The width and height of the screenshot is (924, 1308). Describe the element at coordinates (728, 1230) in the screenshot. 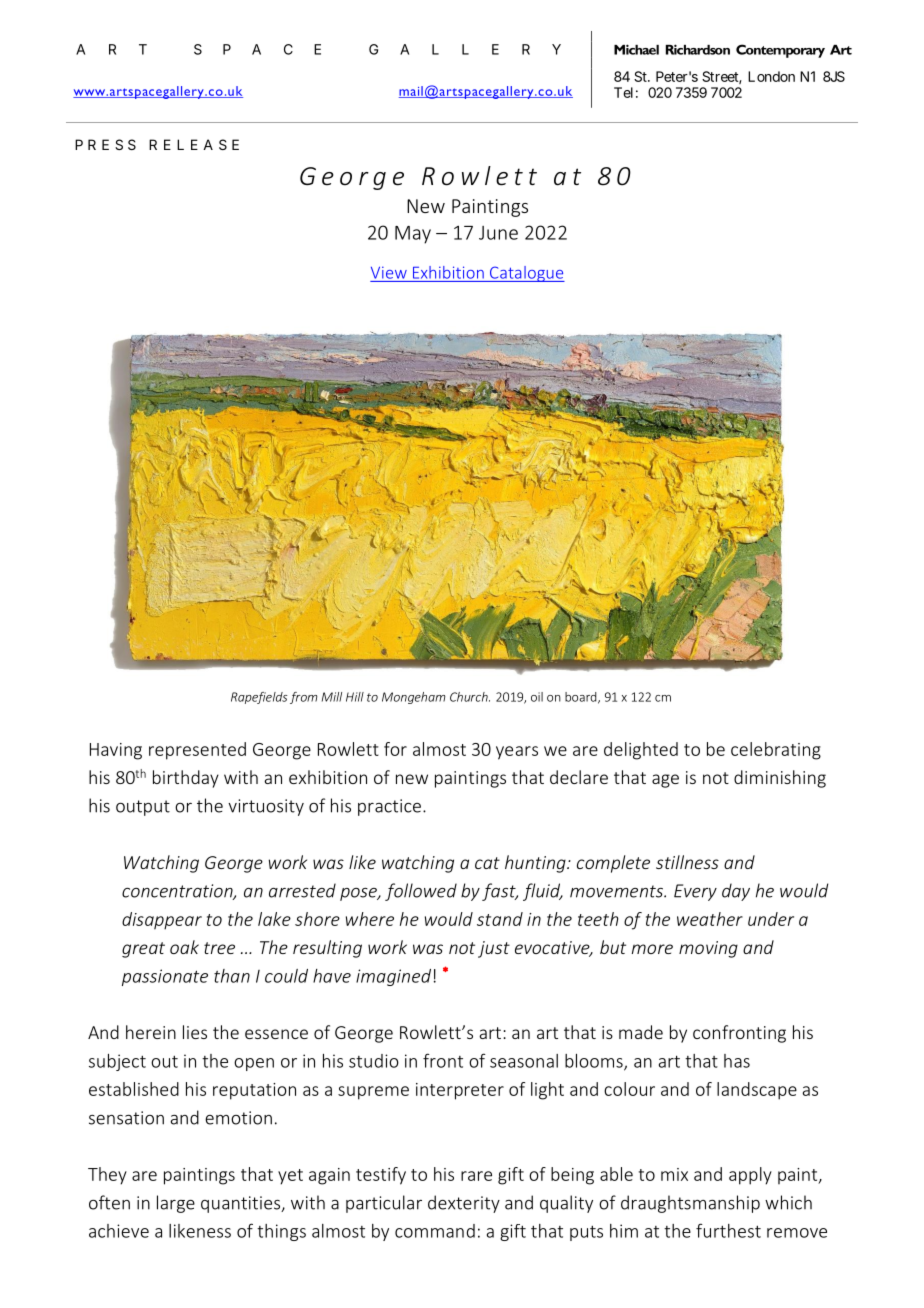

I see `furthest` at that location.
